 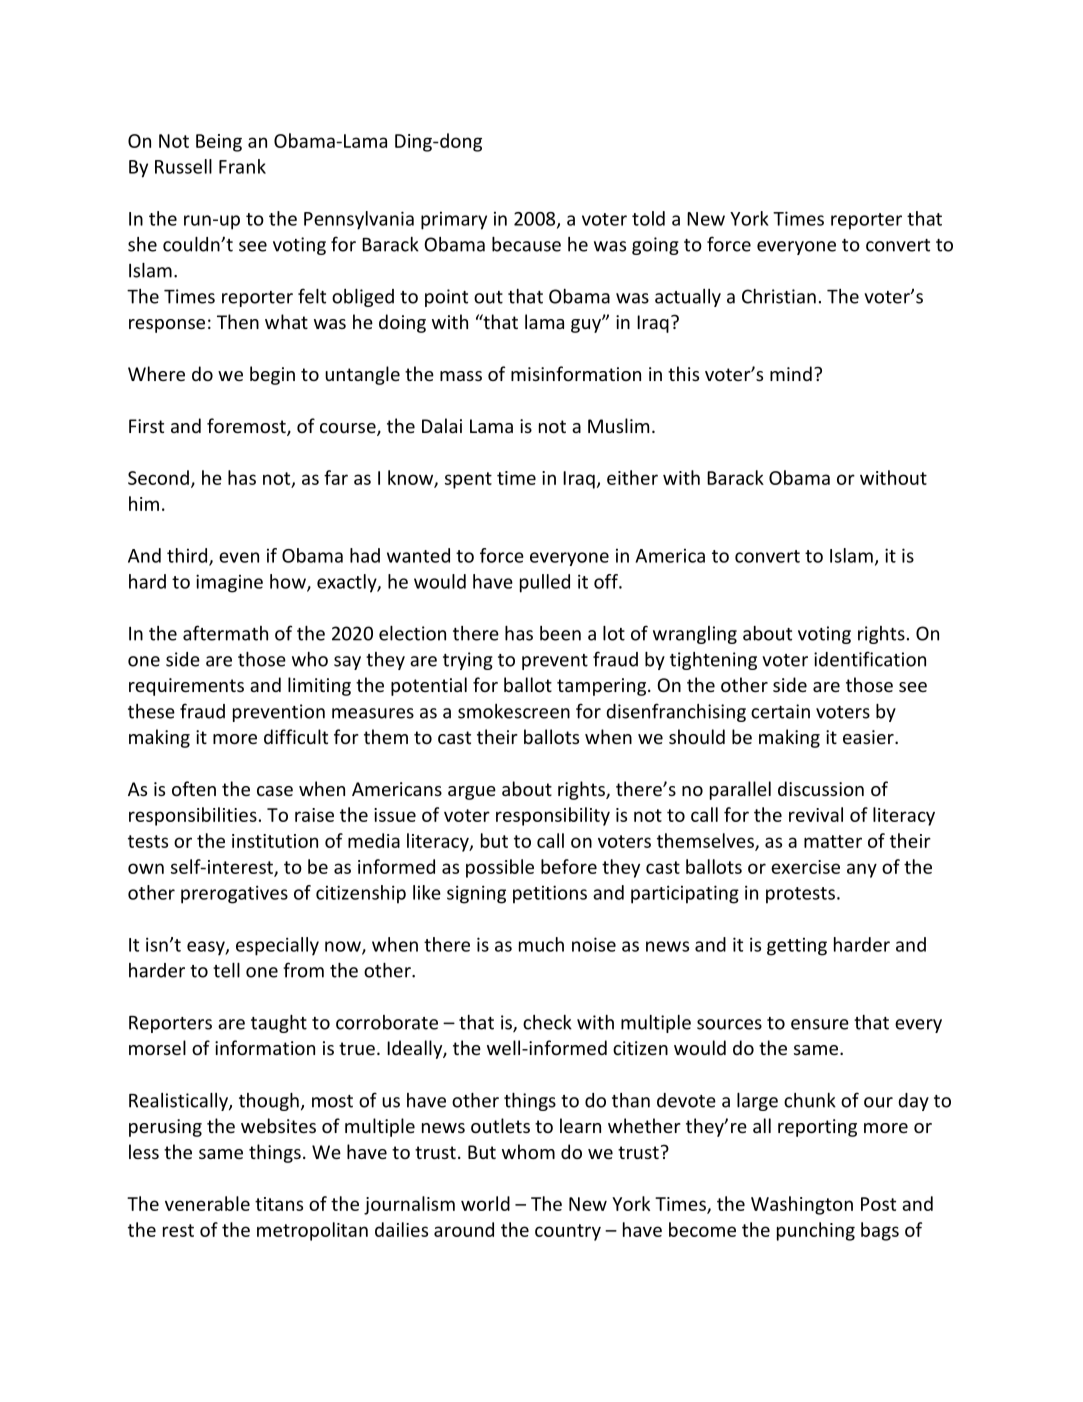 I want to click on venerable, so click(x=207, y=1203).
